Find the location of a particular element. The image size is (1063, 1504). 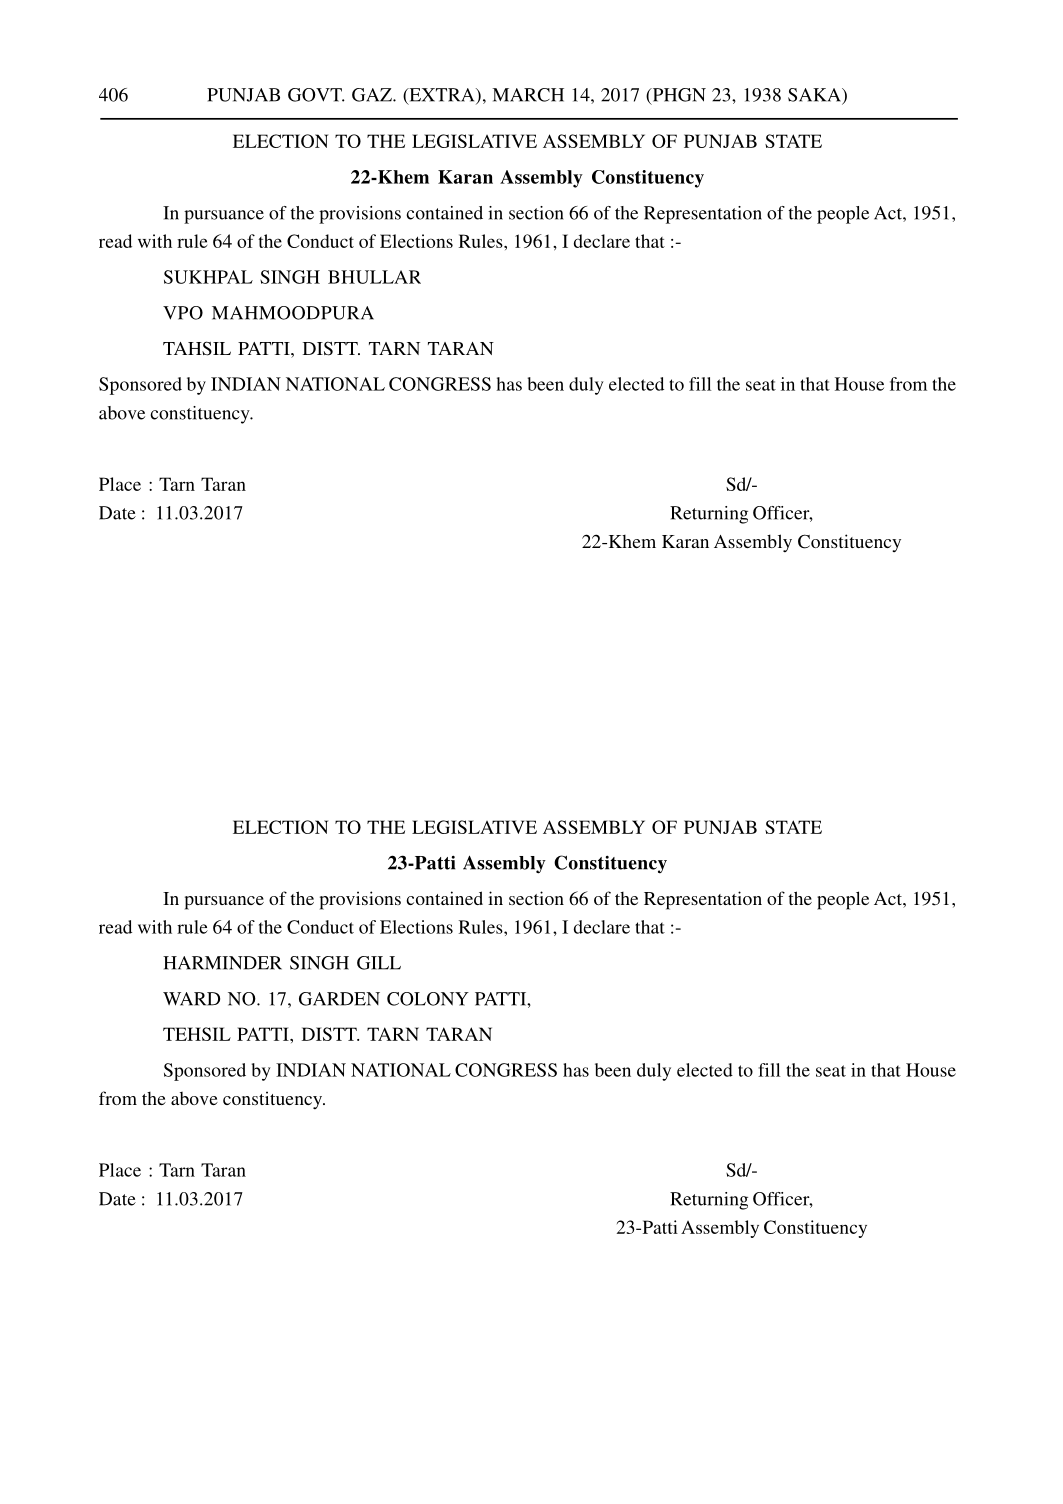

GAZ is located at coordinates (373, 95).
